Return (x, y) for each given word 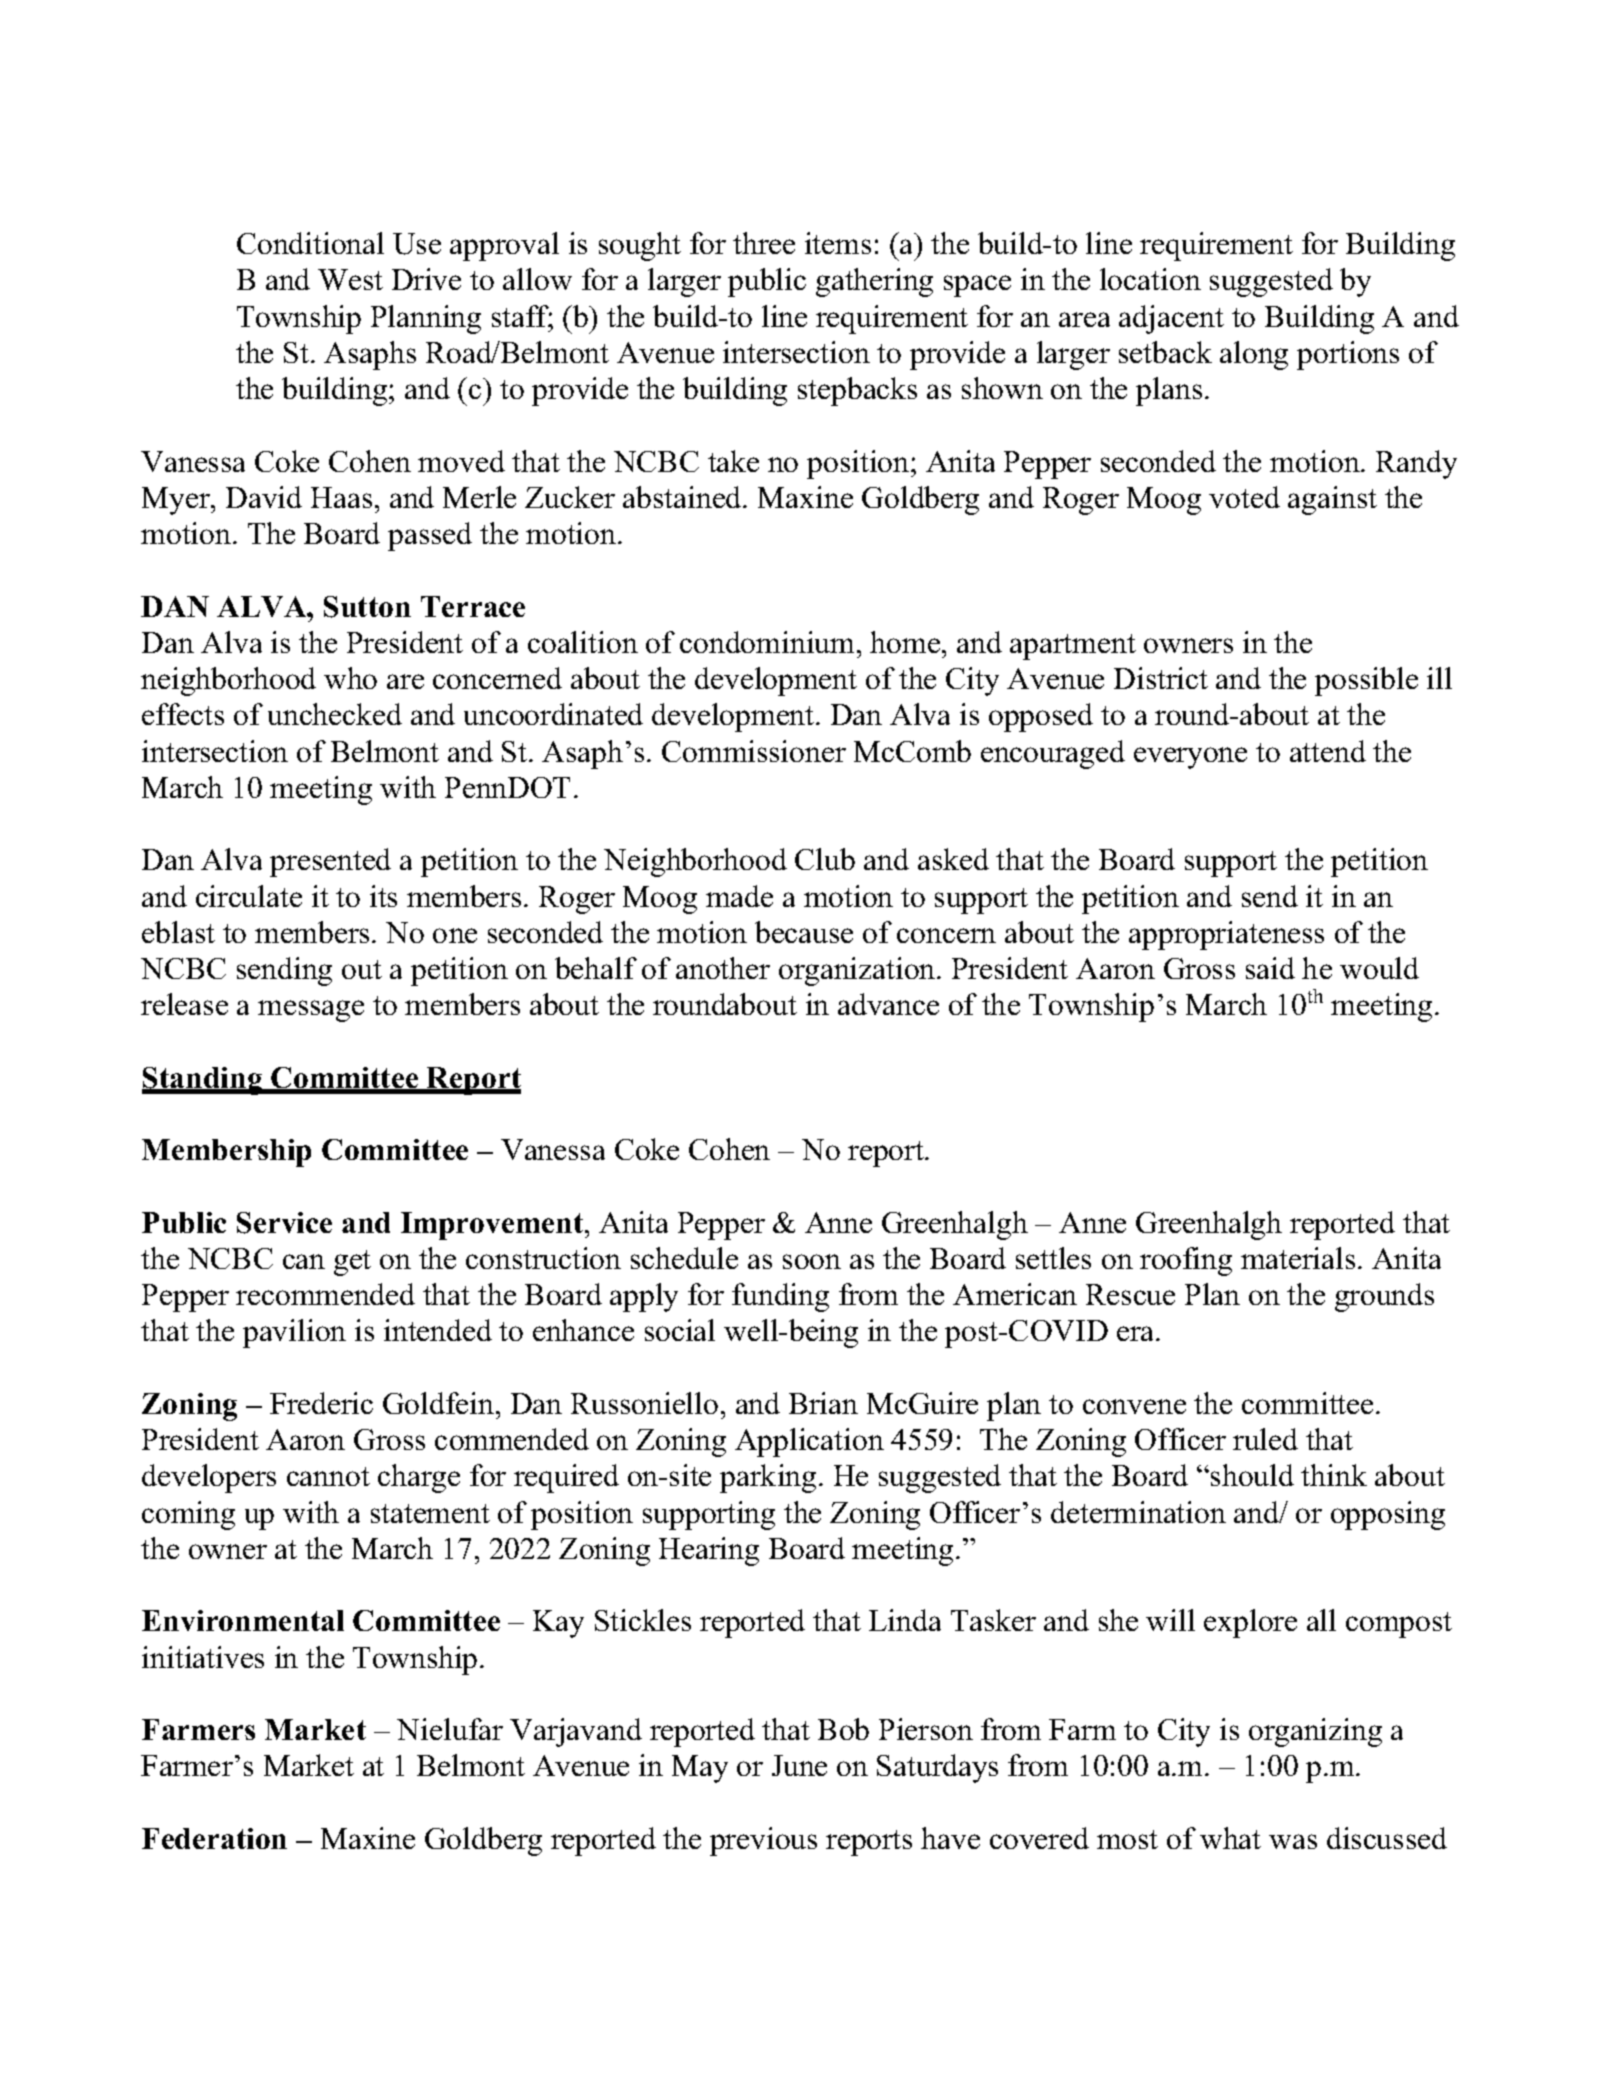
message (311, 1011)
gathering (874, 282)
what (1230, 1838)
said (1270, 968)
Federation (214, 1838)
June (799, 1765)
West (350, 279)
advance (888, 1004)
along (1254, 355)
